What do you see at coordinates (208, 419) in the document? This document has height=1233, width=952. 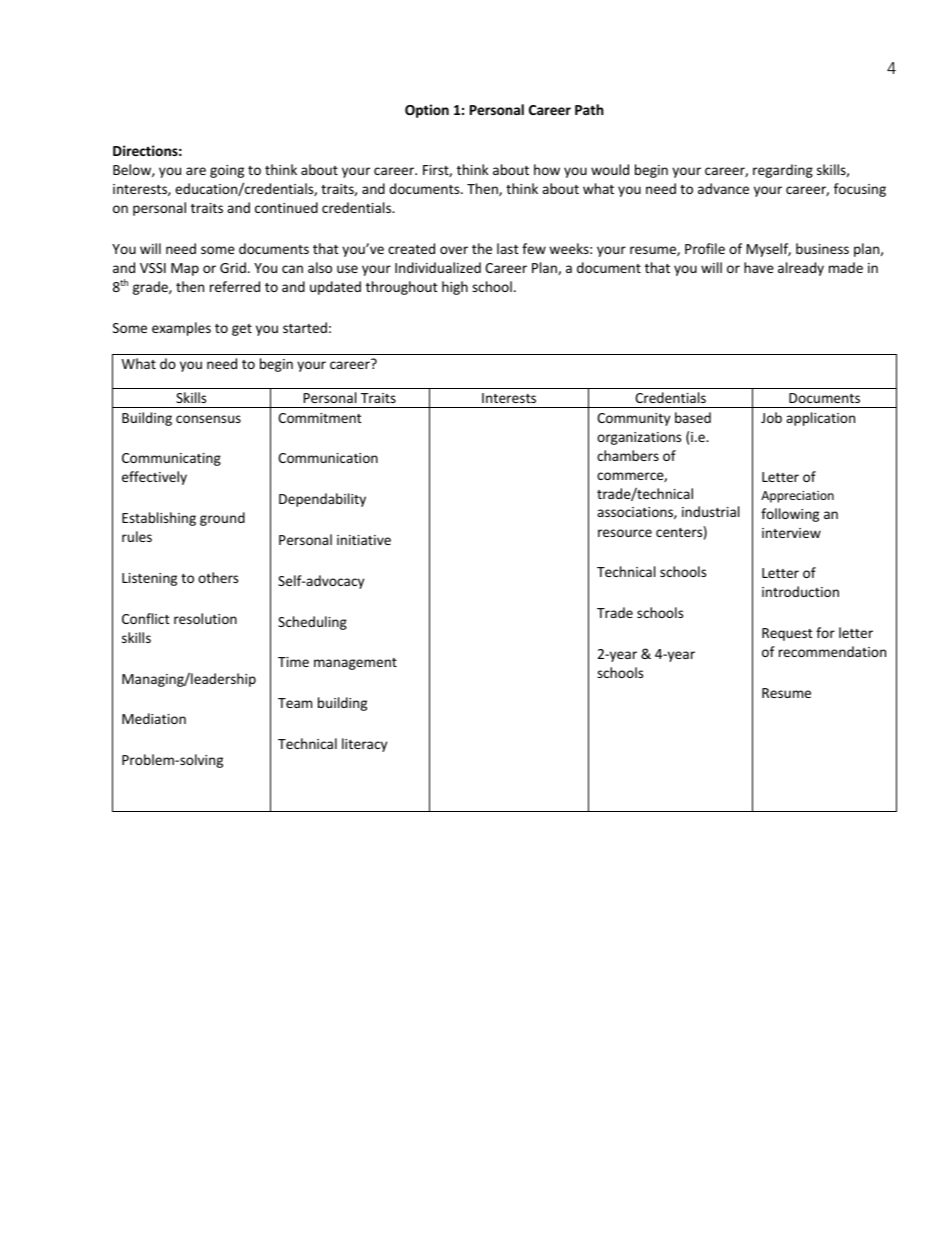 I see `consensus` at bounding box center [208, 419].
